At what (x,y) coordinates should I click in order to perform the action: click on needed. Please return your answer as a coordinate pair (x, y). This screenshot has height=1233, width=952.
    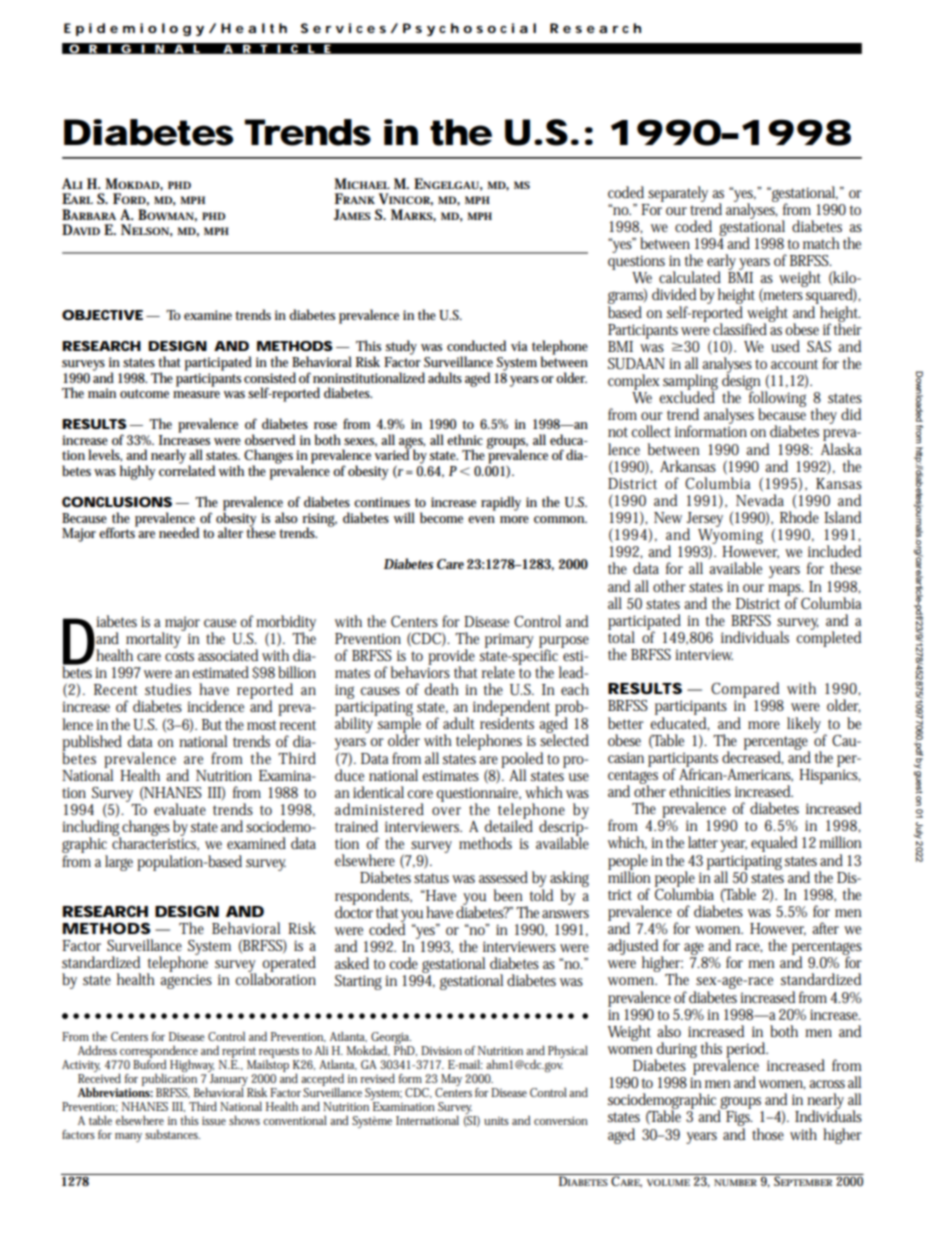
    Looking at the image, I should click on (179, 532).
